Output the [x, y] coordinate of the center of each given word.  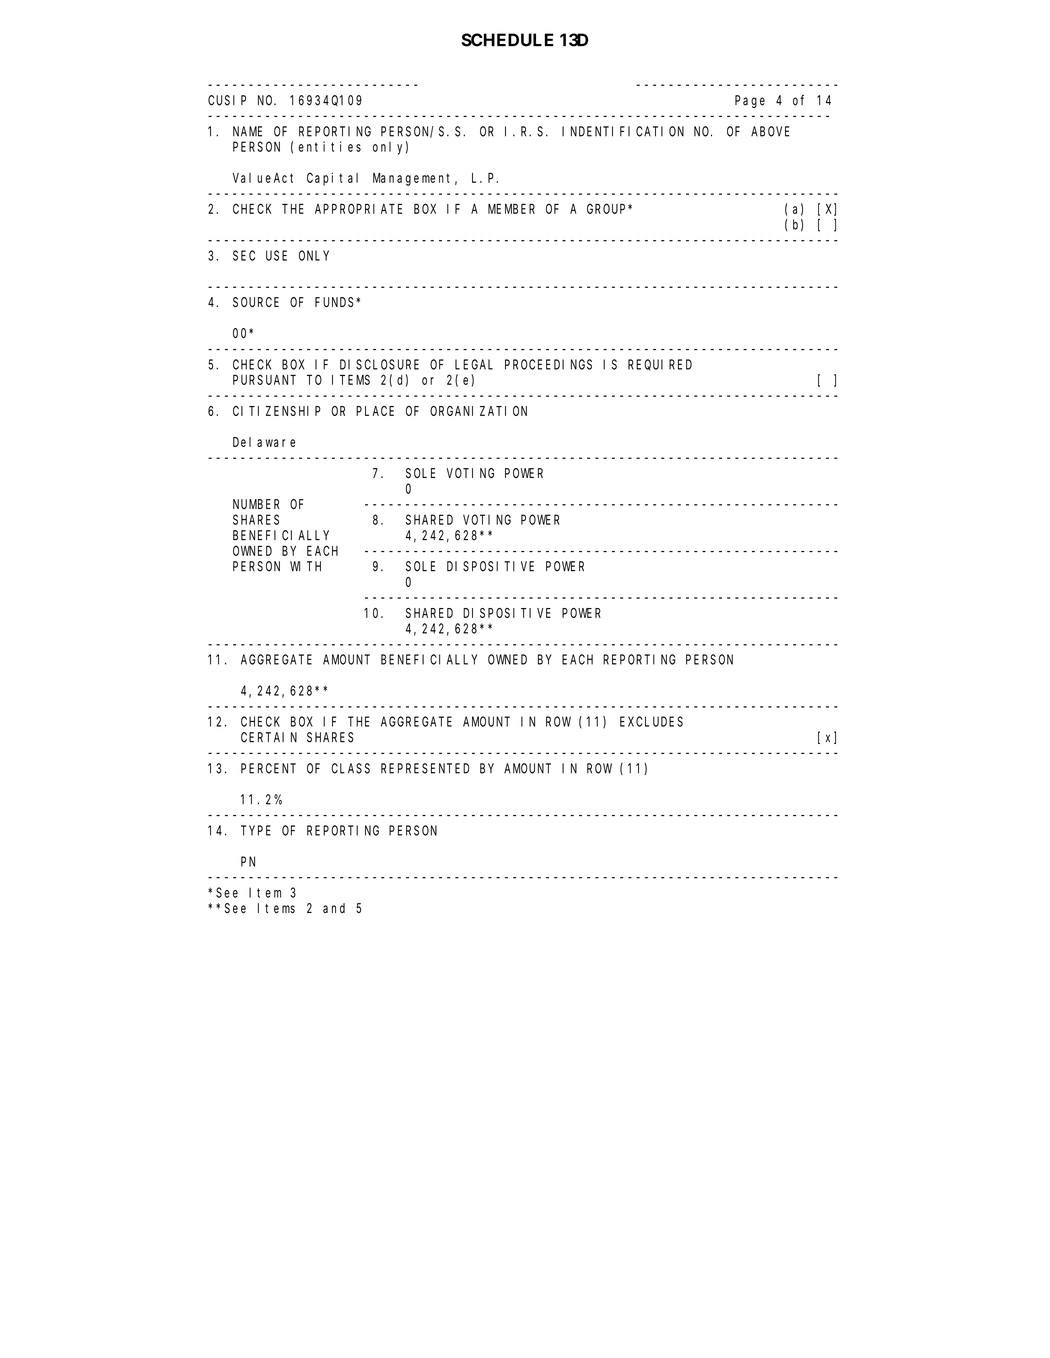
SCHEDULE [507, 40]
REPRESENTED [425, 768]
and [334, 908]
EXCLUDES [651, 721]
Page [750, 101]
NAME [247, 131]
